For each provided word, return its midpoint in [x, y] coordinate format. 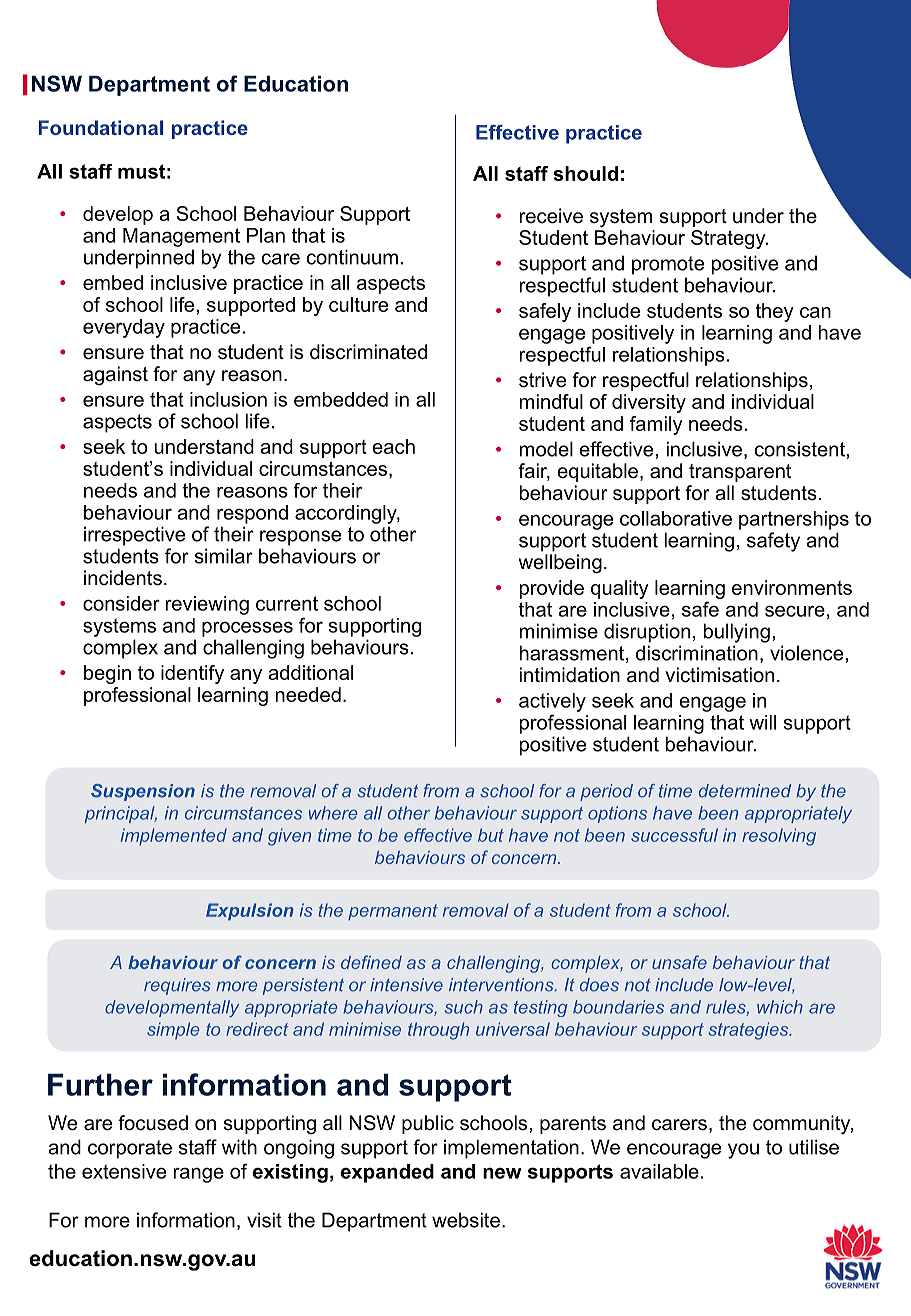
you [743, 1151]
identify [192, 674]
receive [551, 216]
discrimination [697, 653]
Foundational [101, 127]
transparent [740, 473]
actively [552, 702]
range [199, 1175]
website [466, 1220]
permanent [393, 912]
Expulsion [250, 912]
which [780, 1007]
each [393, 446]
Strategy [729, 239]
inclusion [228, 399]
